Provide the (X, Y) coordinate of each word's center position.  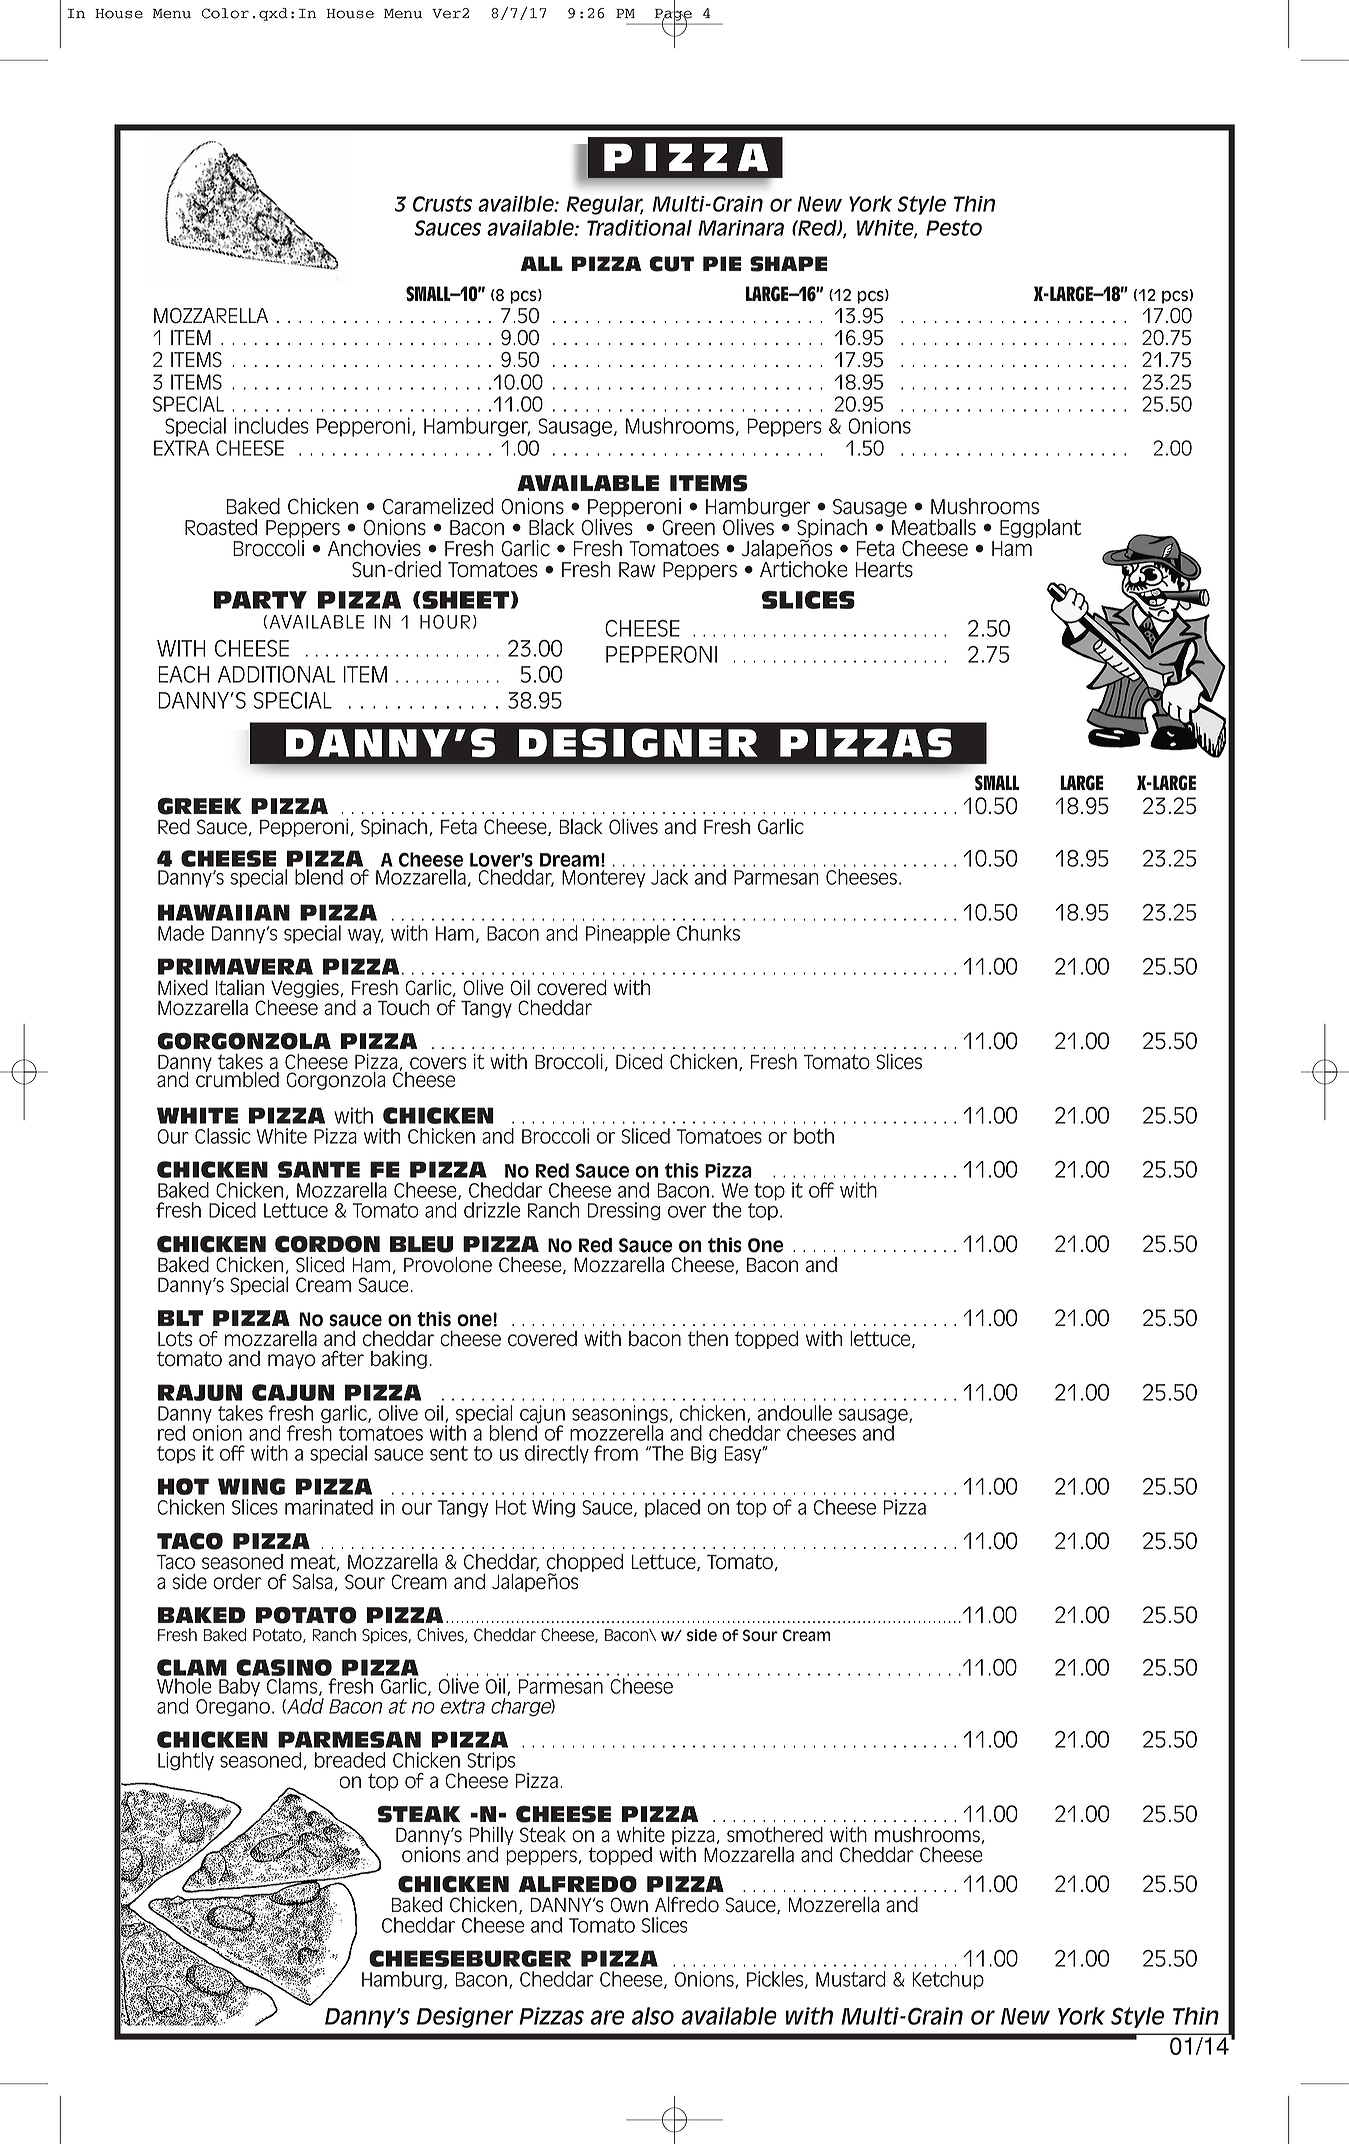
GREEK (199, 806)
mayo (291, 1361)
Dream (569, 860)
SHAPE (788, 264)
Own (629, 1905)
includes (271, 425)
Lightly (186, 1761)
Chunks (708, 933)
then (708, 1339)
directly (557, 1454)
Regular (604, 205)
